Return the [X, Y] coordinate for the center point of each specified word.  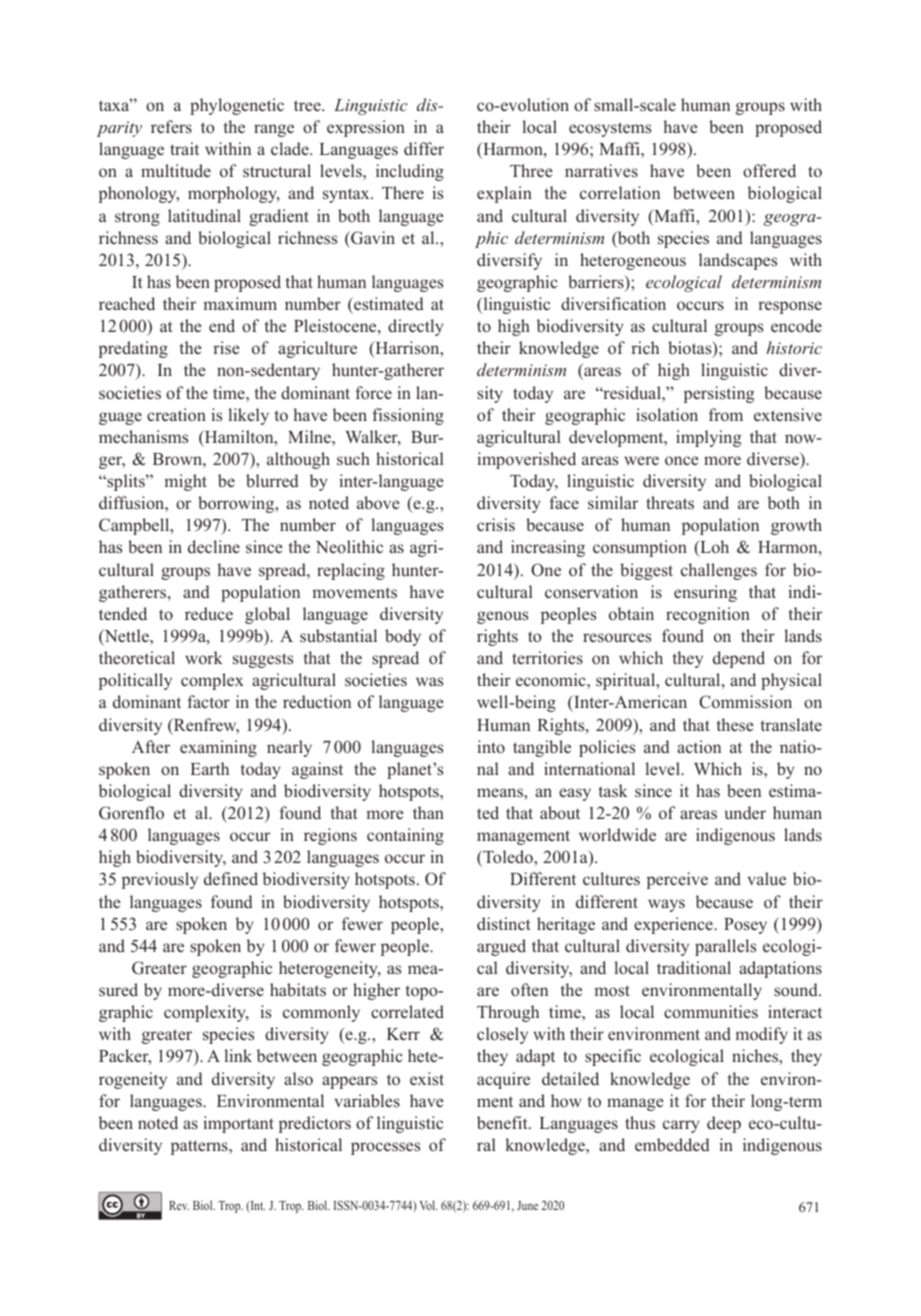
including [410, 172]
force [373, 392]
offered [769, 171]
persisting [719, 394]
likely [248, 416]
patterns [200, 1147]
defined [231, 878]
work [204, 658]
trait [184, 148]
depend [739, 659]
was [429, 682]
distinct [504, 924]
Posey [745, 926]
